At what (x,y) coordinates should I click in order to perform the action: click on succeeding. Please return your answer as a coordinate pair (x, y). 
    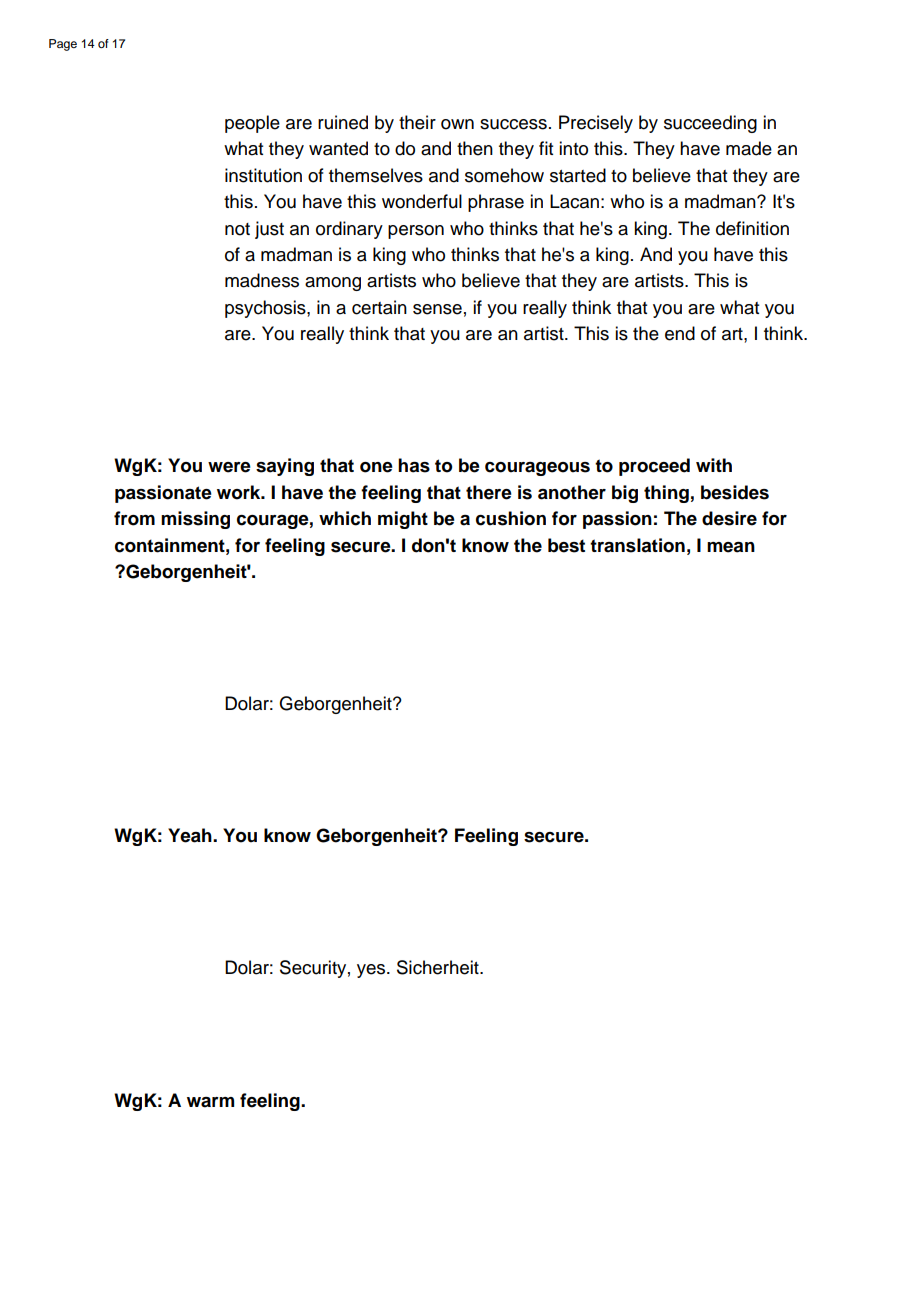
    Looking at the image, I should click on (710, 124).
